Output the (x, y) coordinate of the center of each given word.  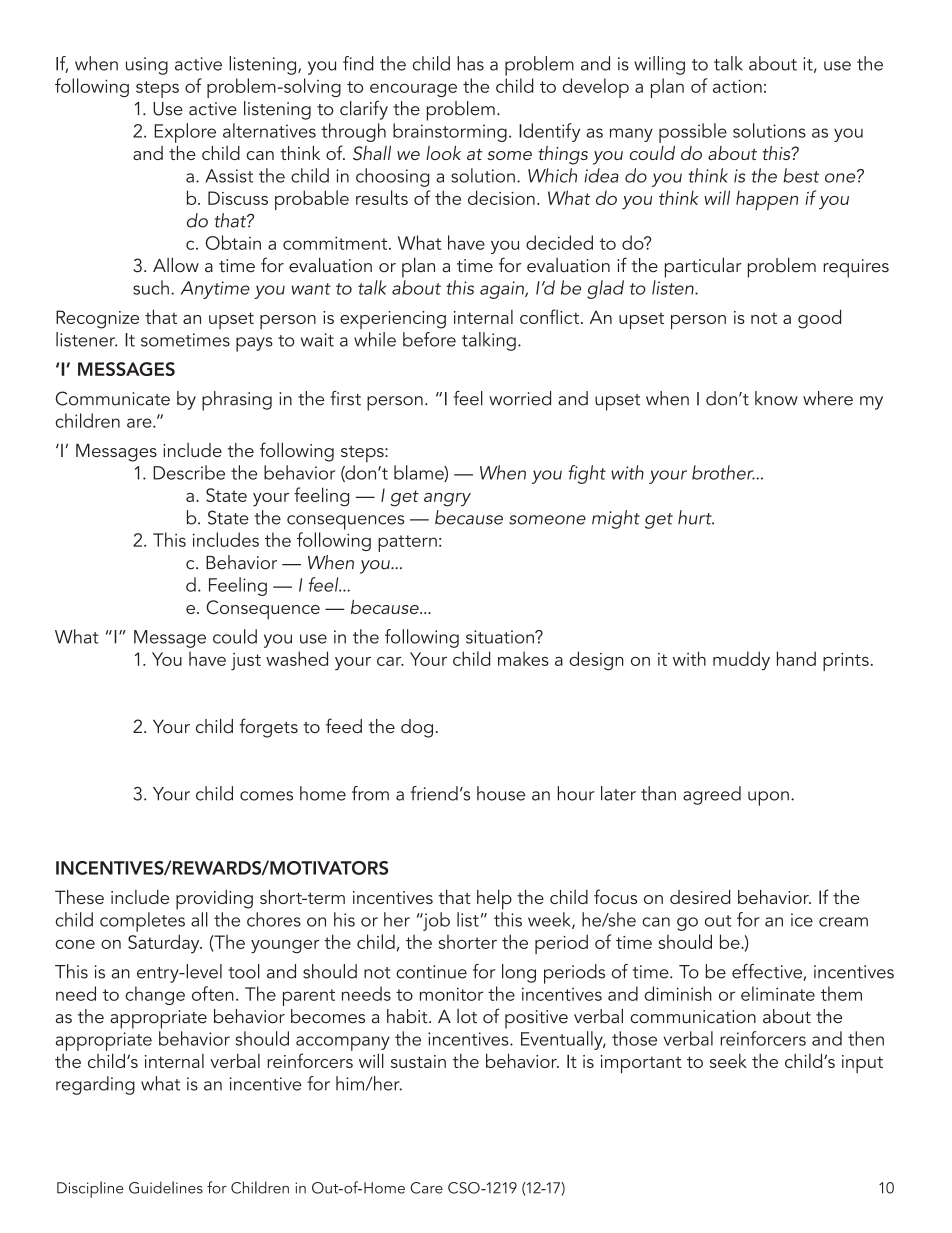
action (737, 86)
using (147, 66)
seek (728, 1061)
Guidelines (166, 1187)
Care (426, 1188)
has (470, 63)
